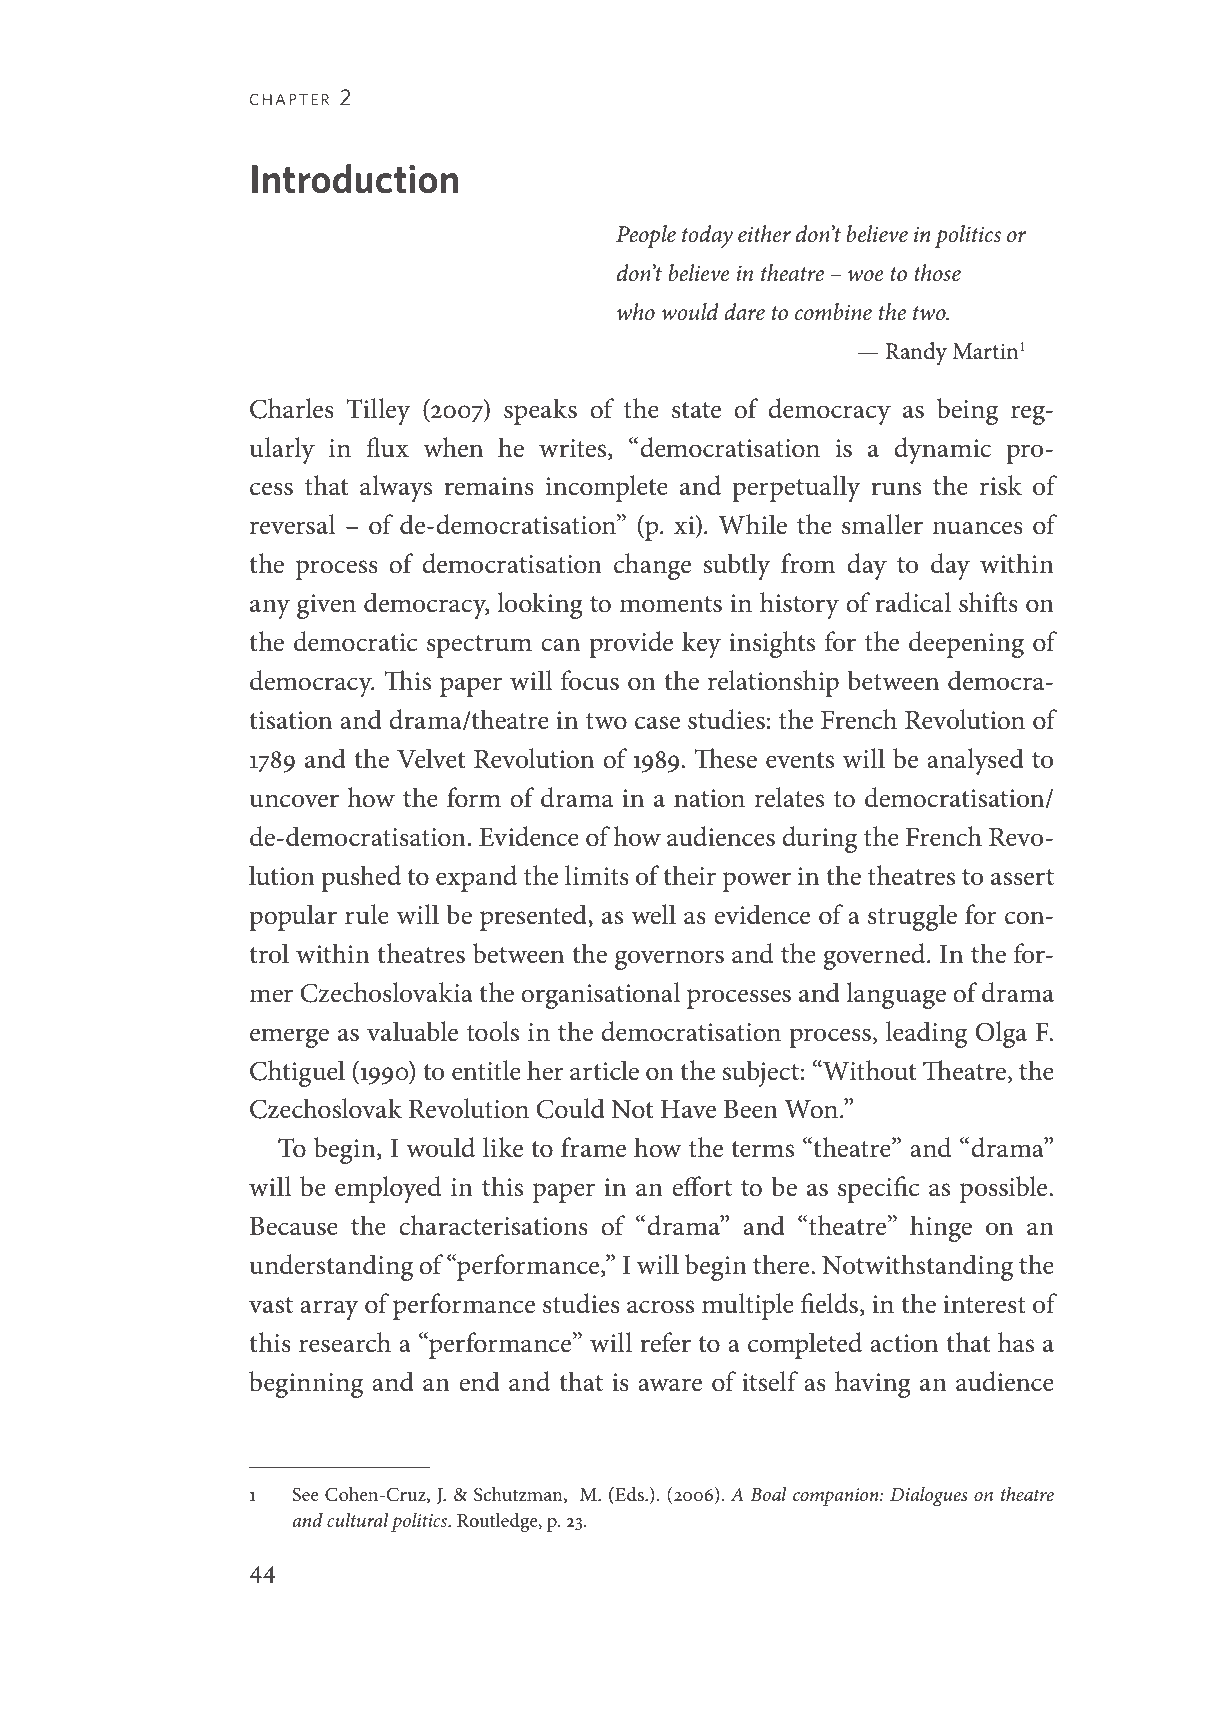 This document has height=1709, width=1211. I want to click on cultural, so click(357, 1520).
